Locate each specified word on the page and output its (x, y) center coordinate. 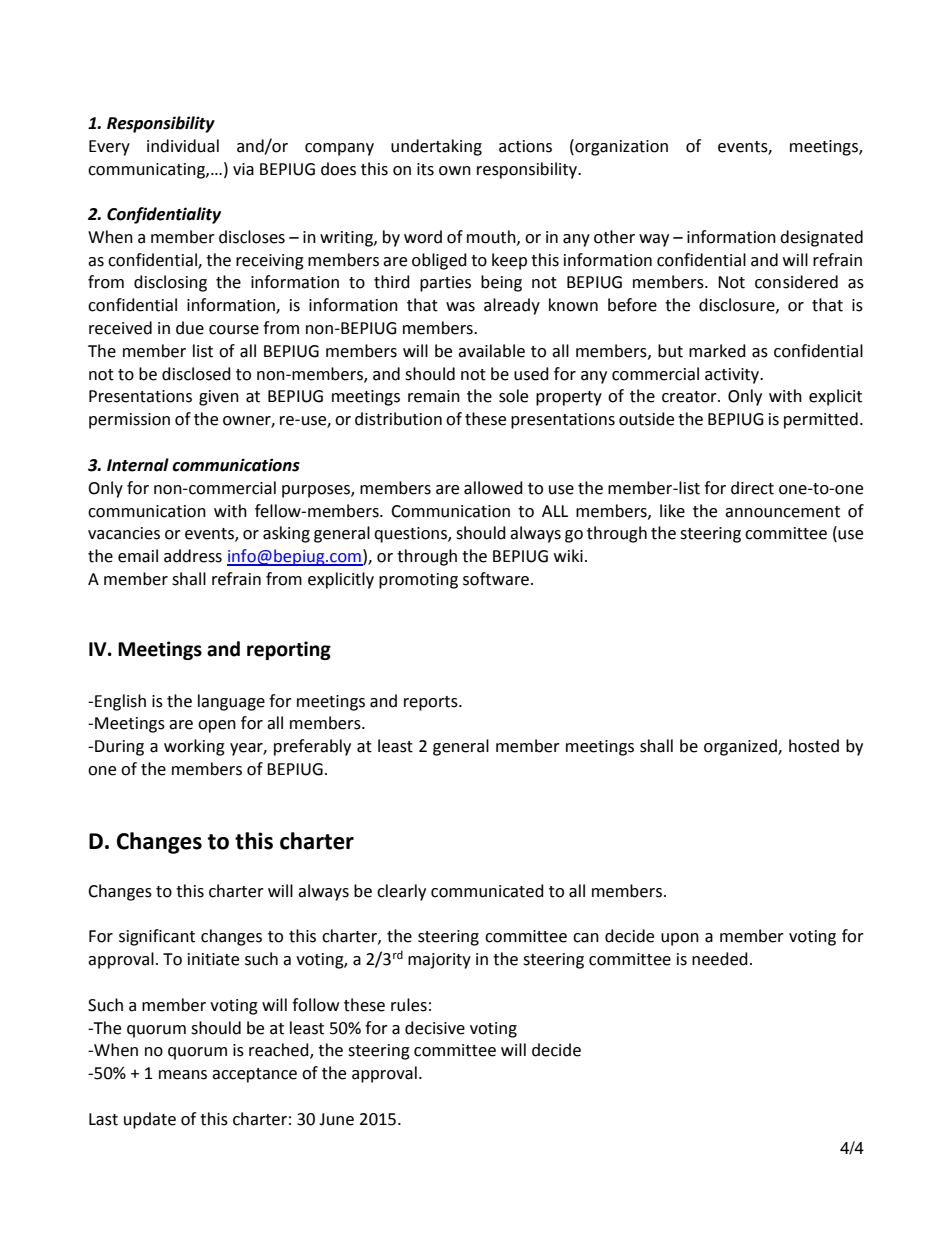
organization (620, 147)
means (183, 1075)
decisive (435, 1028)
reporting (289, 650)
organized (741, 747)
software (496, 579)
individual (183, 146)
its (425, 169)
